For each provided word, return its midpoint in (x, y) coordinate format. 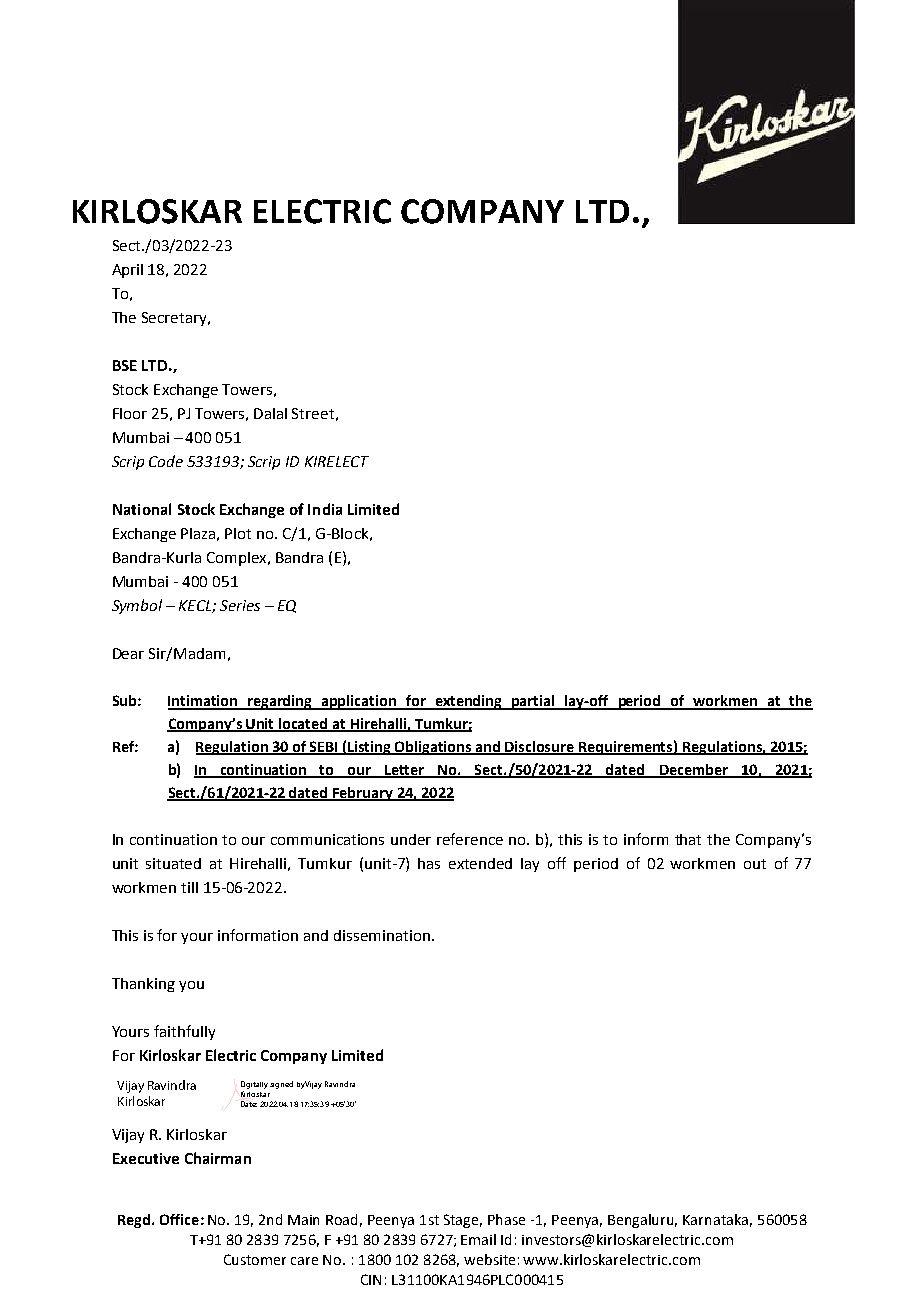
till (189, 887)
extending (469, 702)
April (127, 271)
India (325, 509)
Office (179, 1219)
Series (240, 605)
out (755, 864)
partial (533, 702)
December (693, 770)
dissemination (383, 935)
